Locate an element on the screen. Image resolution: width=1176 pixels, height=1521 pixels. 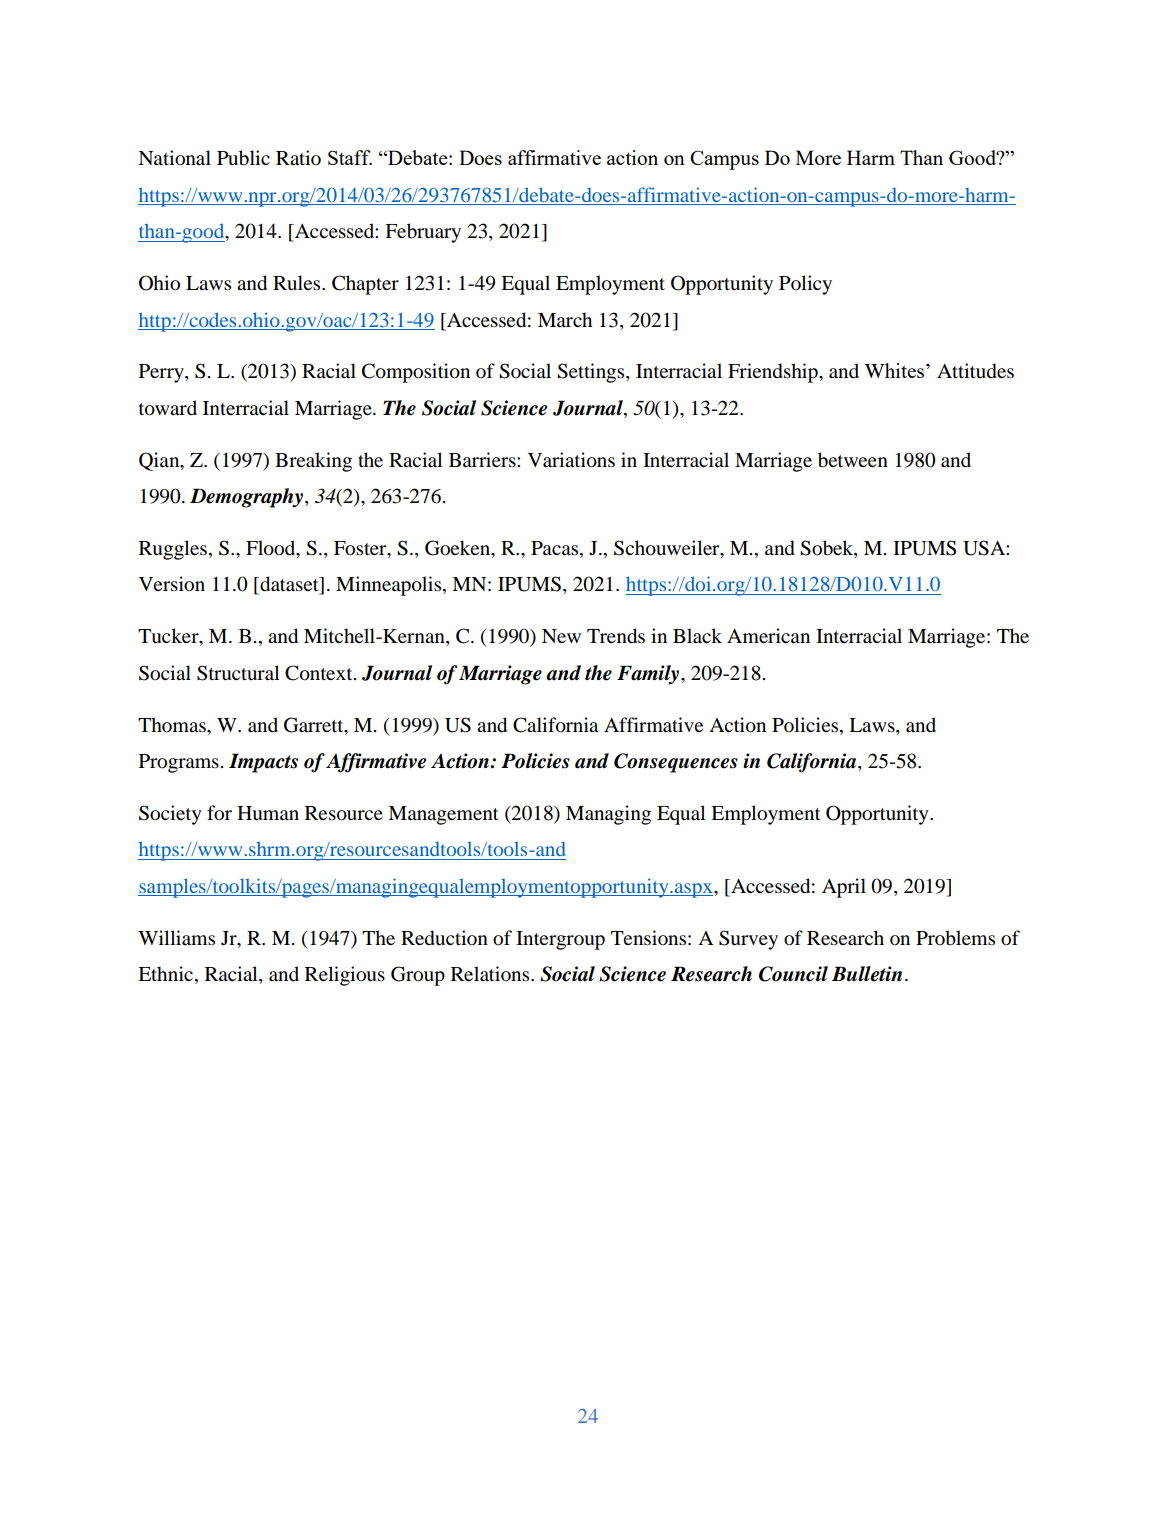
Williams is located at coordinates (176, 937).
